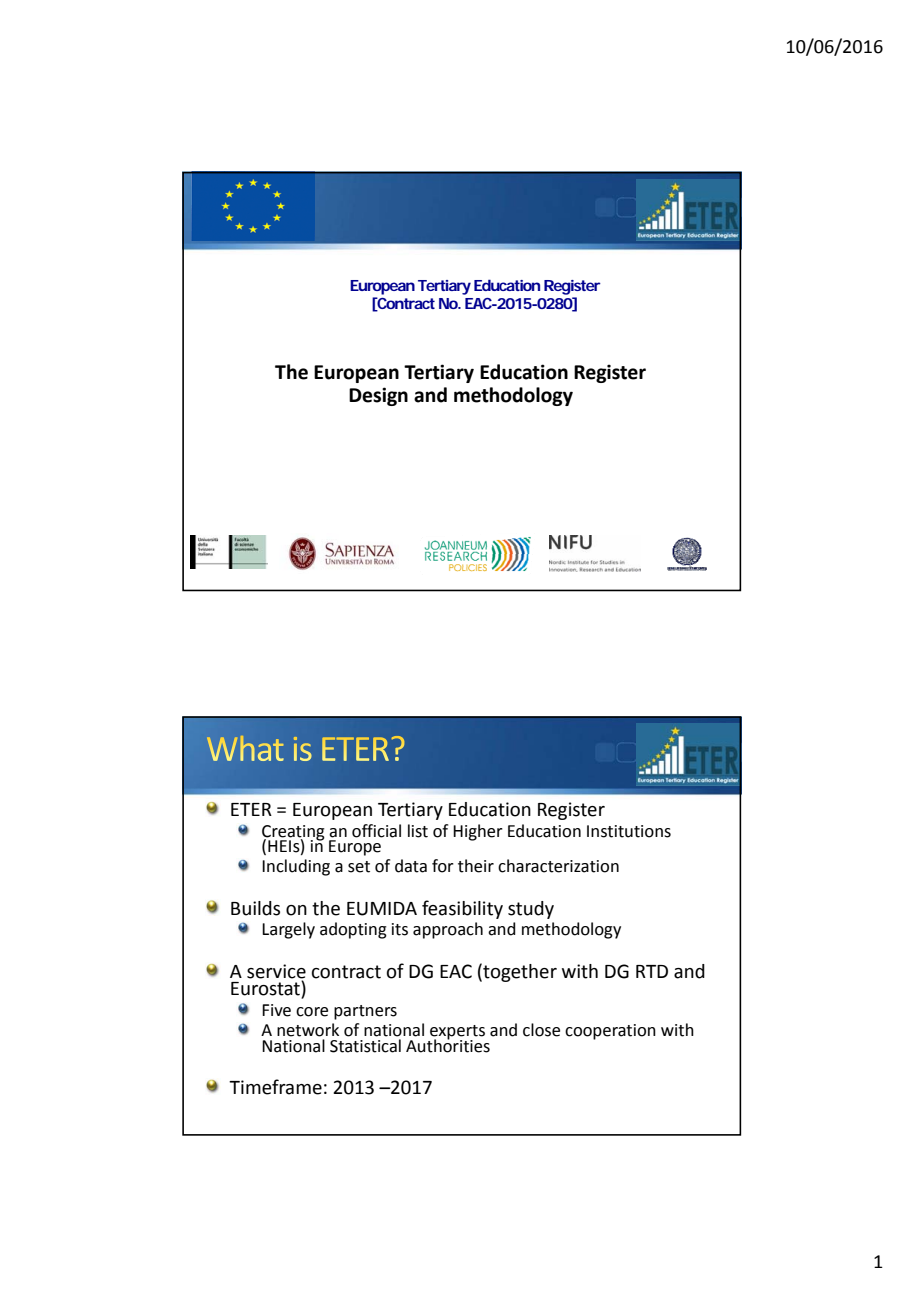  Describe the element at coordinates (418, 831) in the screenshot. I see `list` at that location.
